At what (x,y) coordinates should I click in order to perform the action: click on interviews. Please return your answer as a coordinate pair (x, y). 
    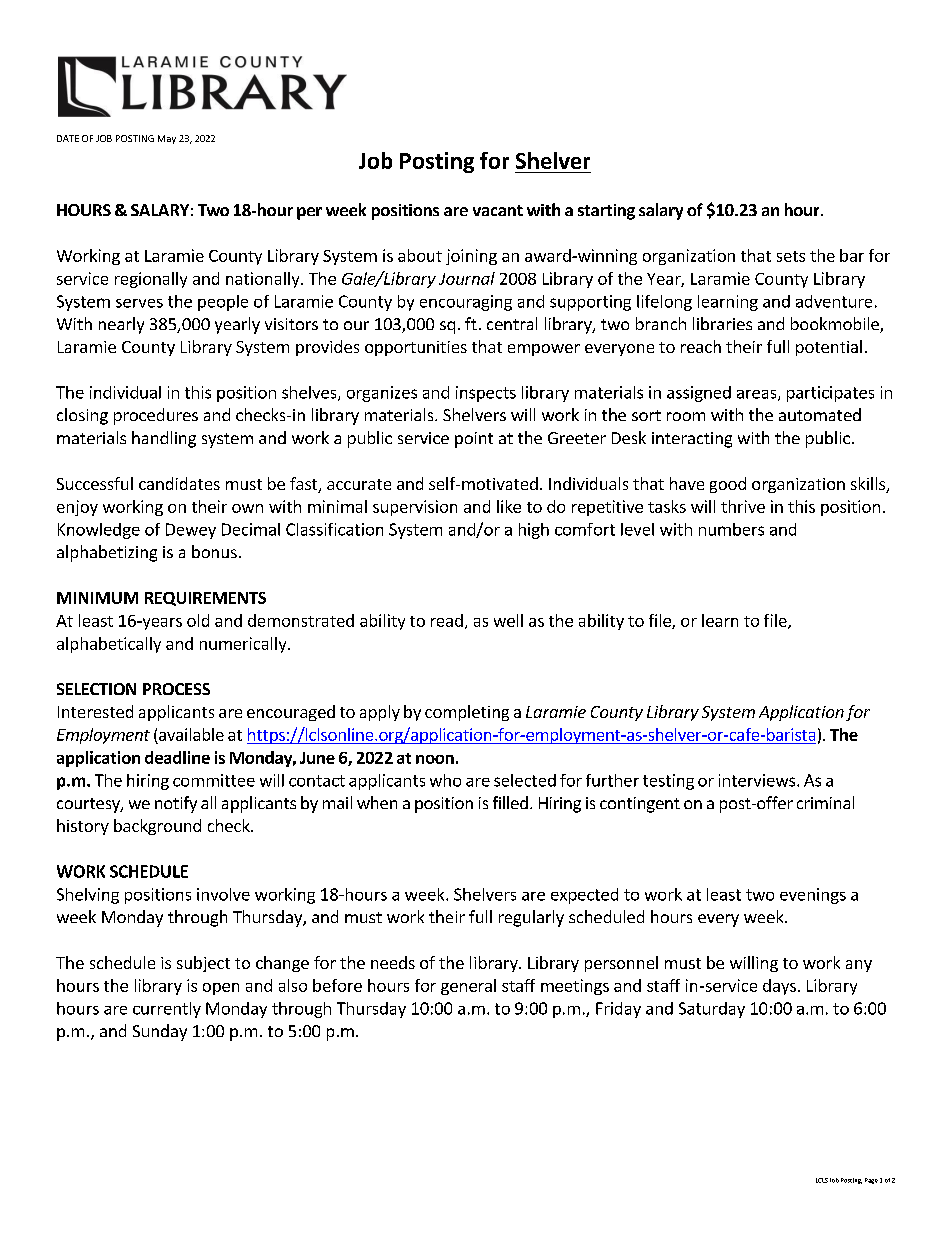
    Looking at the image, I should click on (758, 780).
